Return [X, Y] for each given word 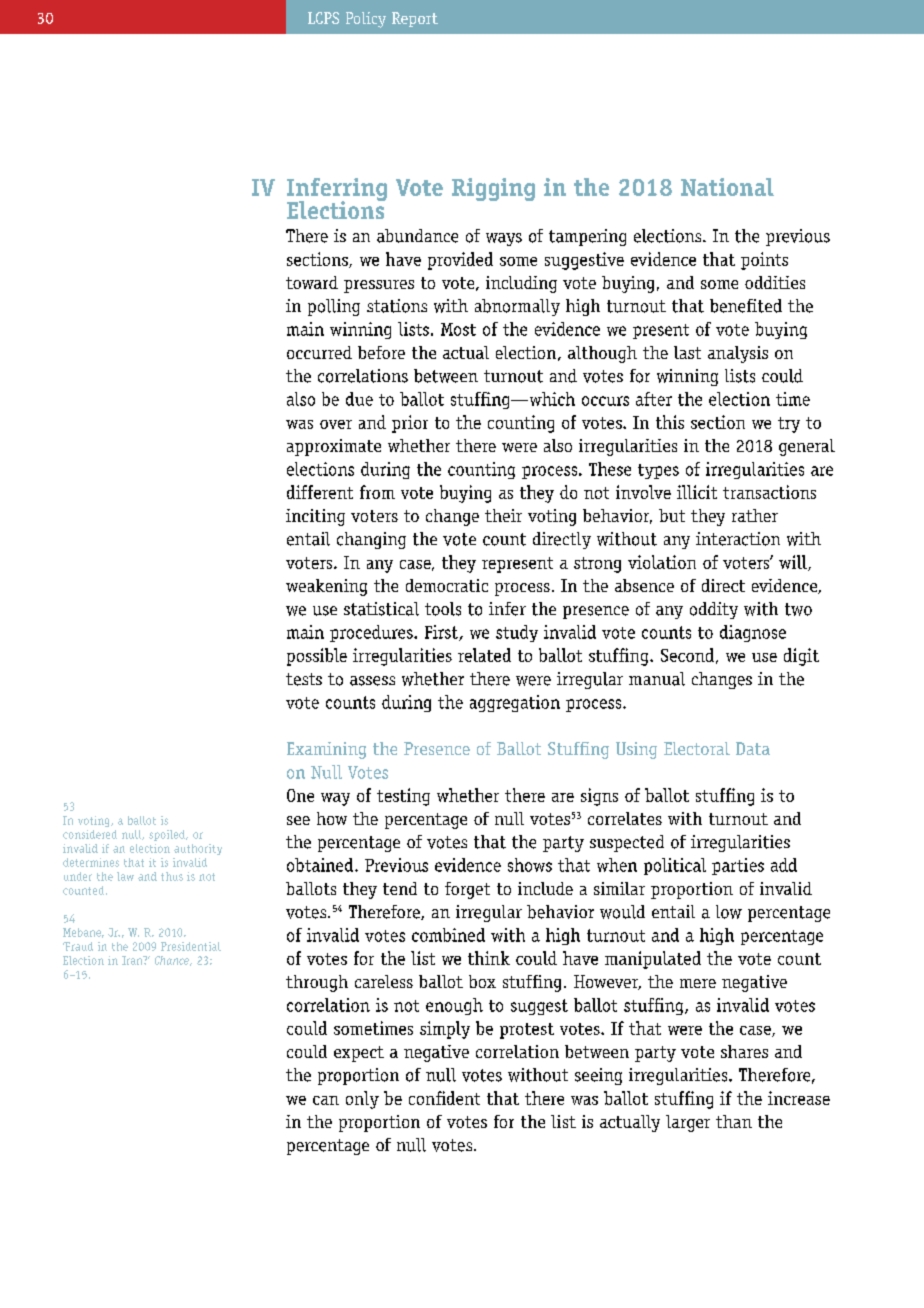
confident [444, 1098]
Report [415, 19]
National [727, 187]
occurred [319, 352]
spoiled [168, 835]
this [670, 422]
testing [403, 797]
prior [410, 424]
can [326, 1100]
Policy [366, 20]
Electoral [697, 748]
